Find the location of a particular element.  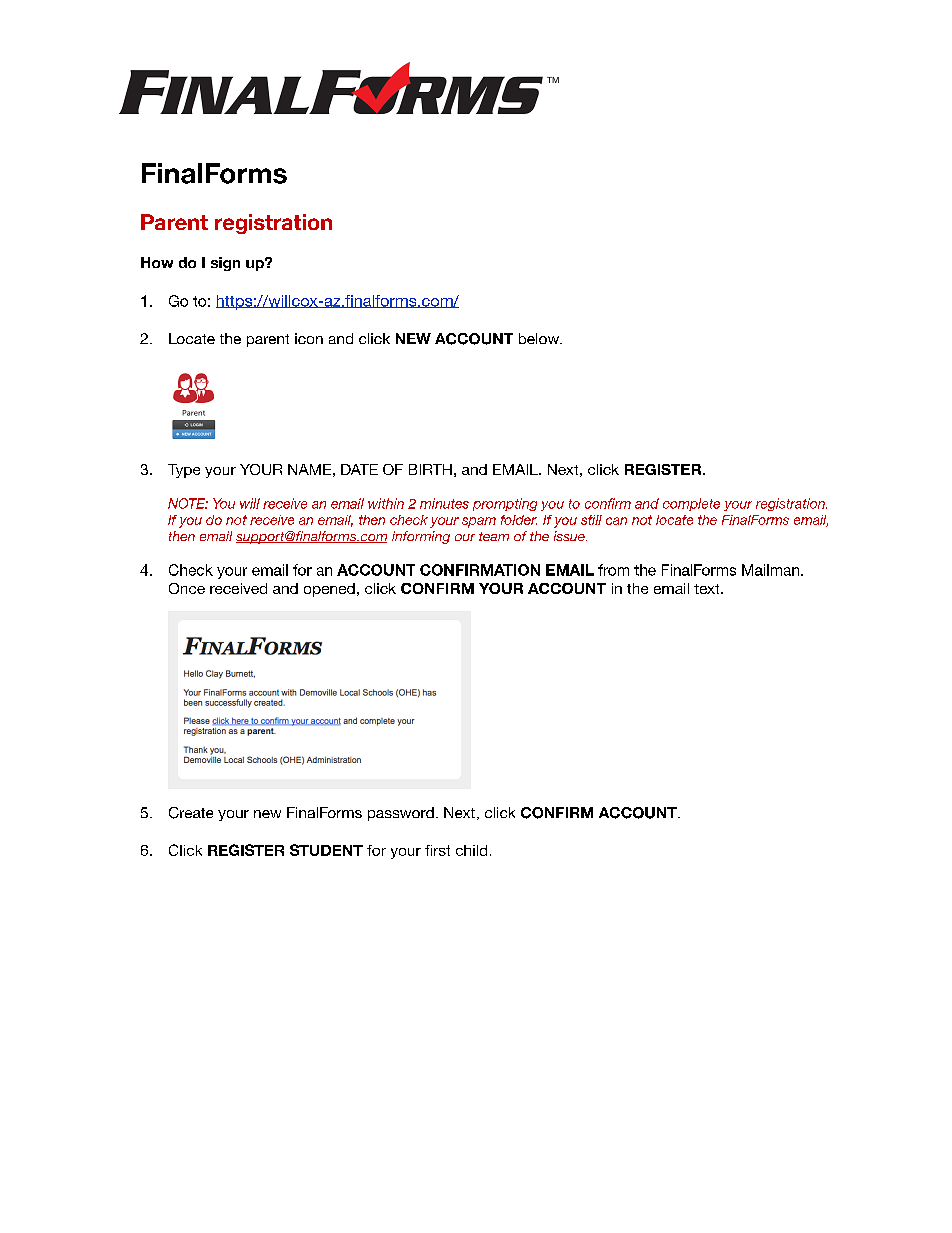

team is located at coordinates (494, 536).
